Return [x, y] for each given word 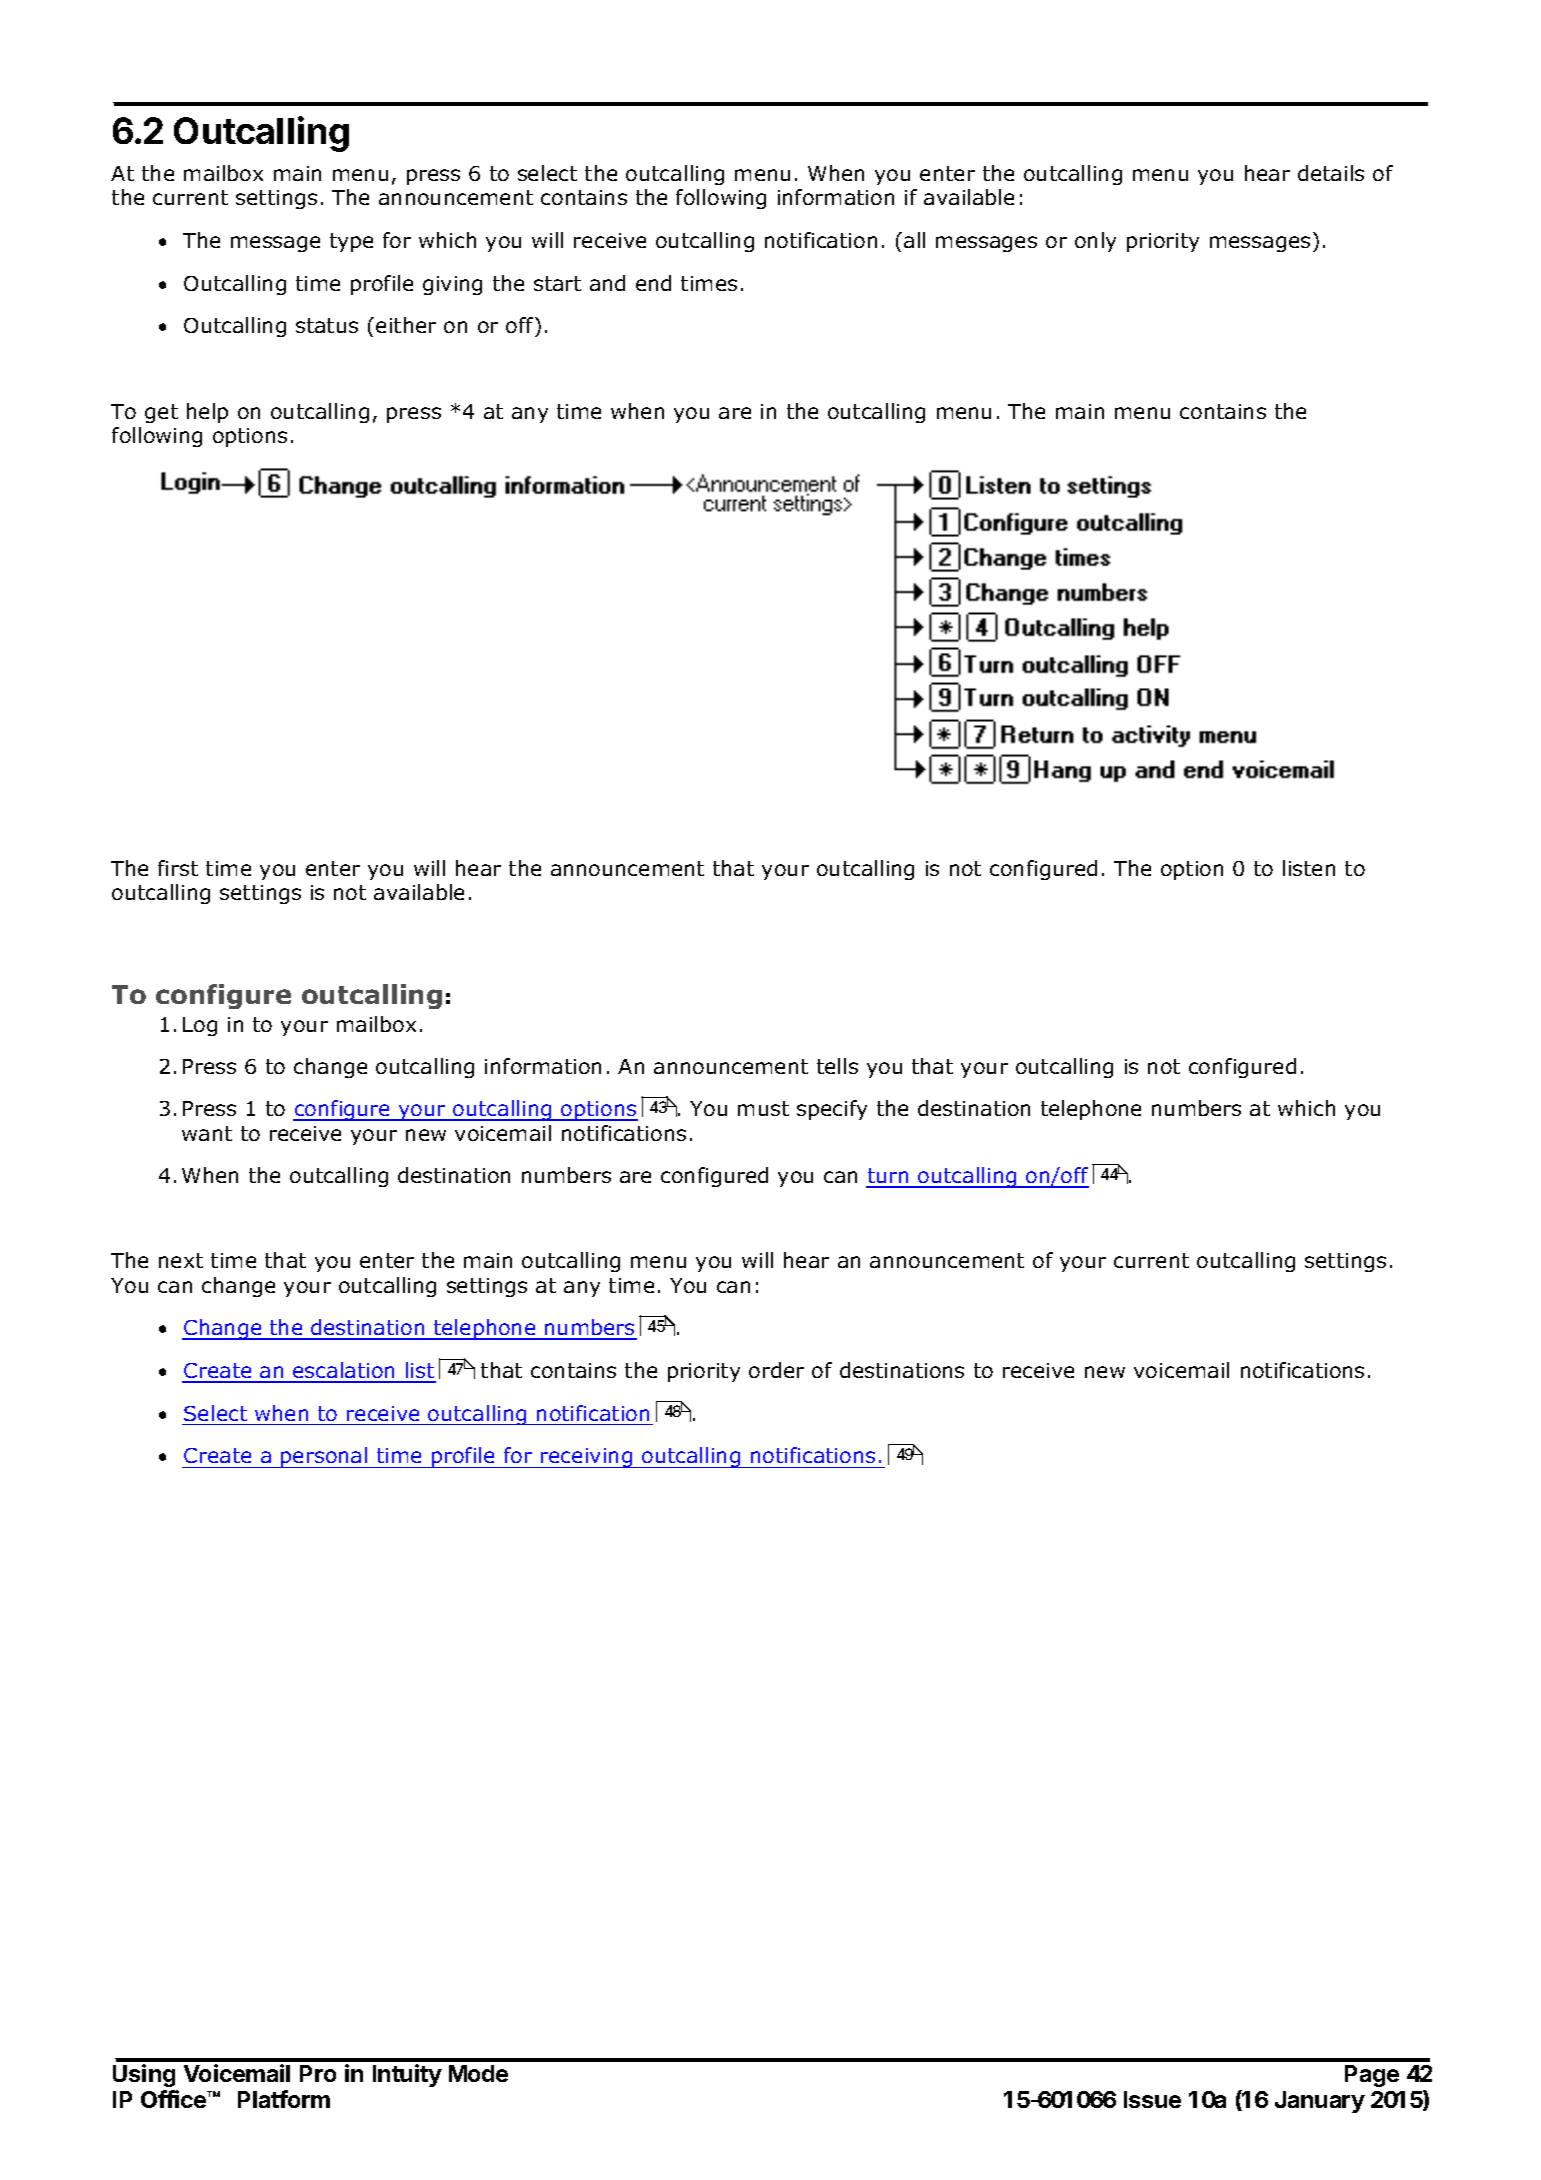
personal [324, 1457]
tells [837, 1066]
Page [1372, 2076]
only [1095, 242]
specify [832, 1110]
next [181, 1260]
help [207, 413]
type [351, 242]
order [776, 1370]
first [178, 868]
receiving [587, 1458]
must [763, 1108]
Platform [284, 2099]
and [607, 283]
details [1331, 173]
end [653, 283]
